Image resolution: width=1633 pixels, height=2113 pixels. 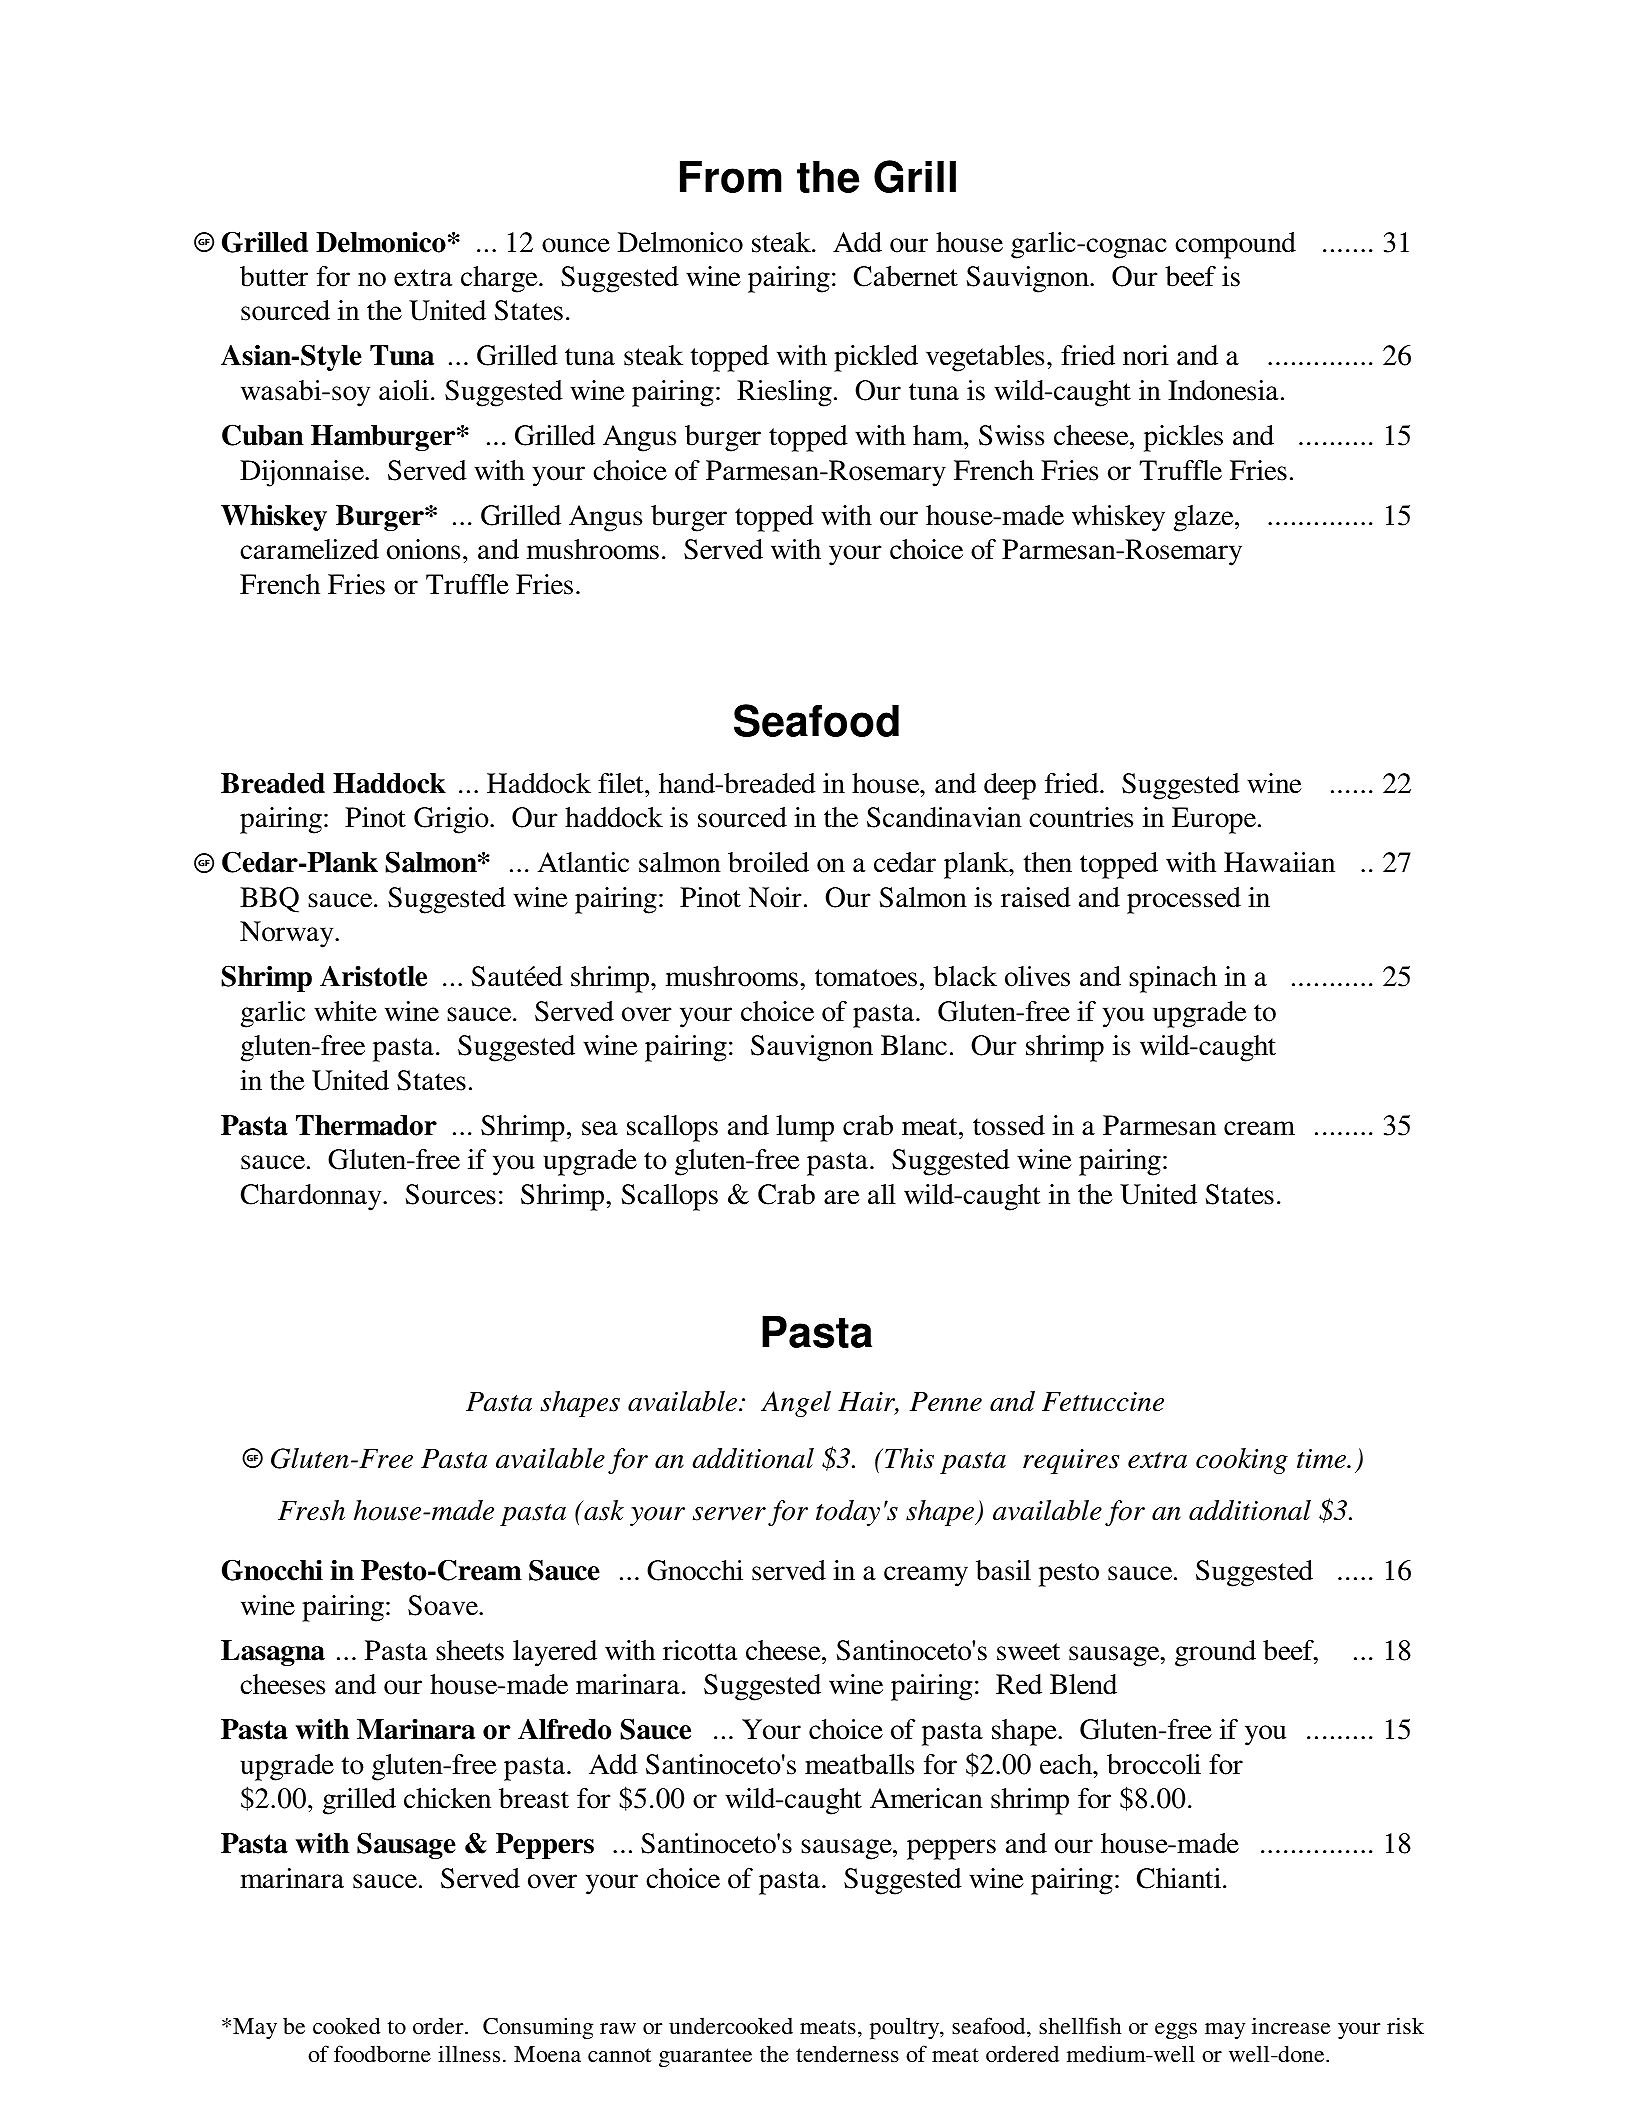 I want to click on charge, so click(x=500, y=279).
